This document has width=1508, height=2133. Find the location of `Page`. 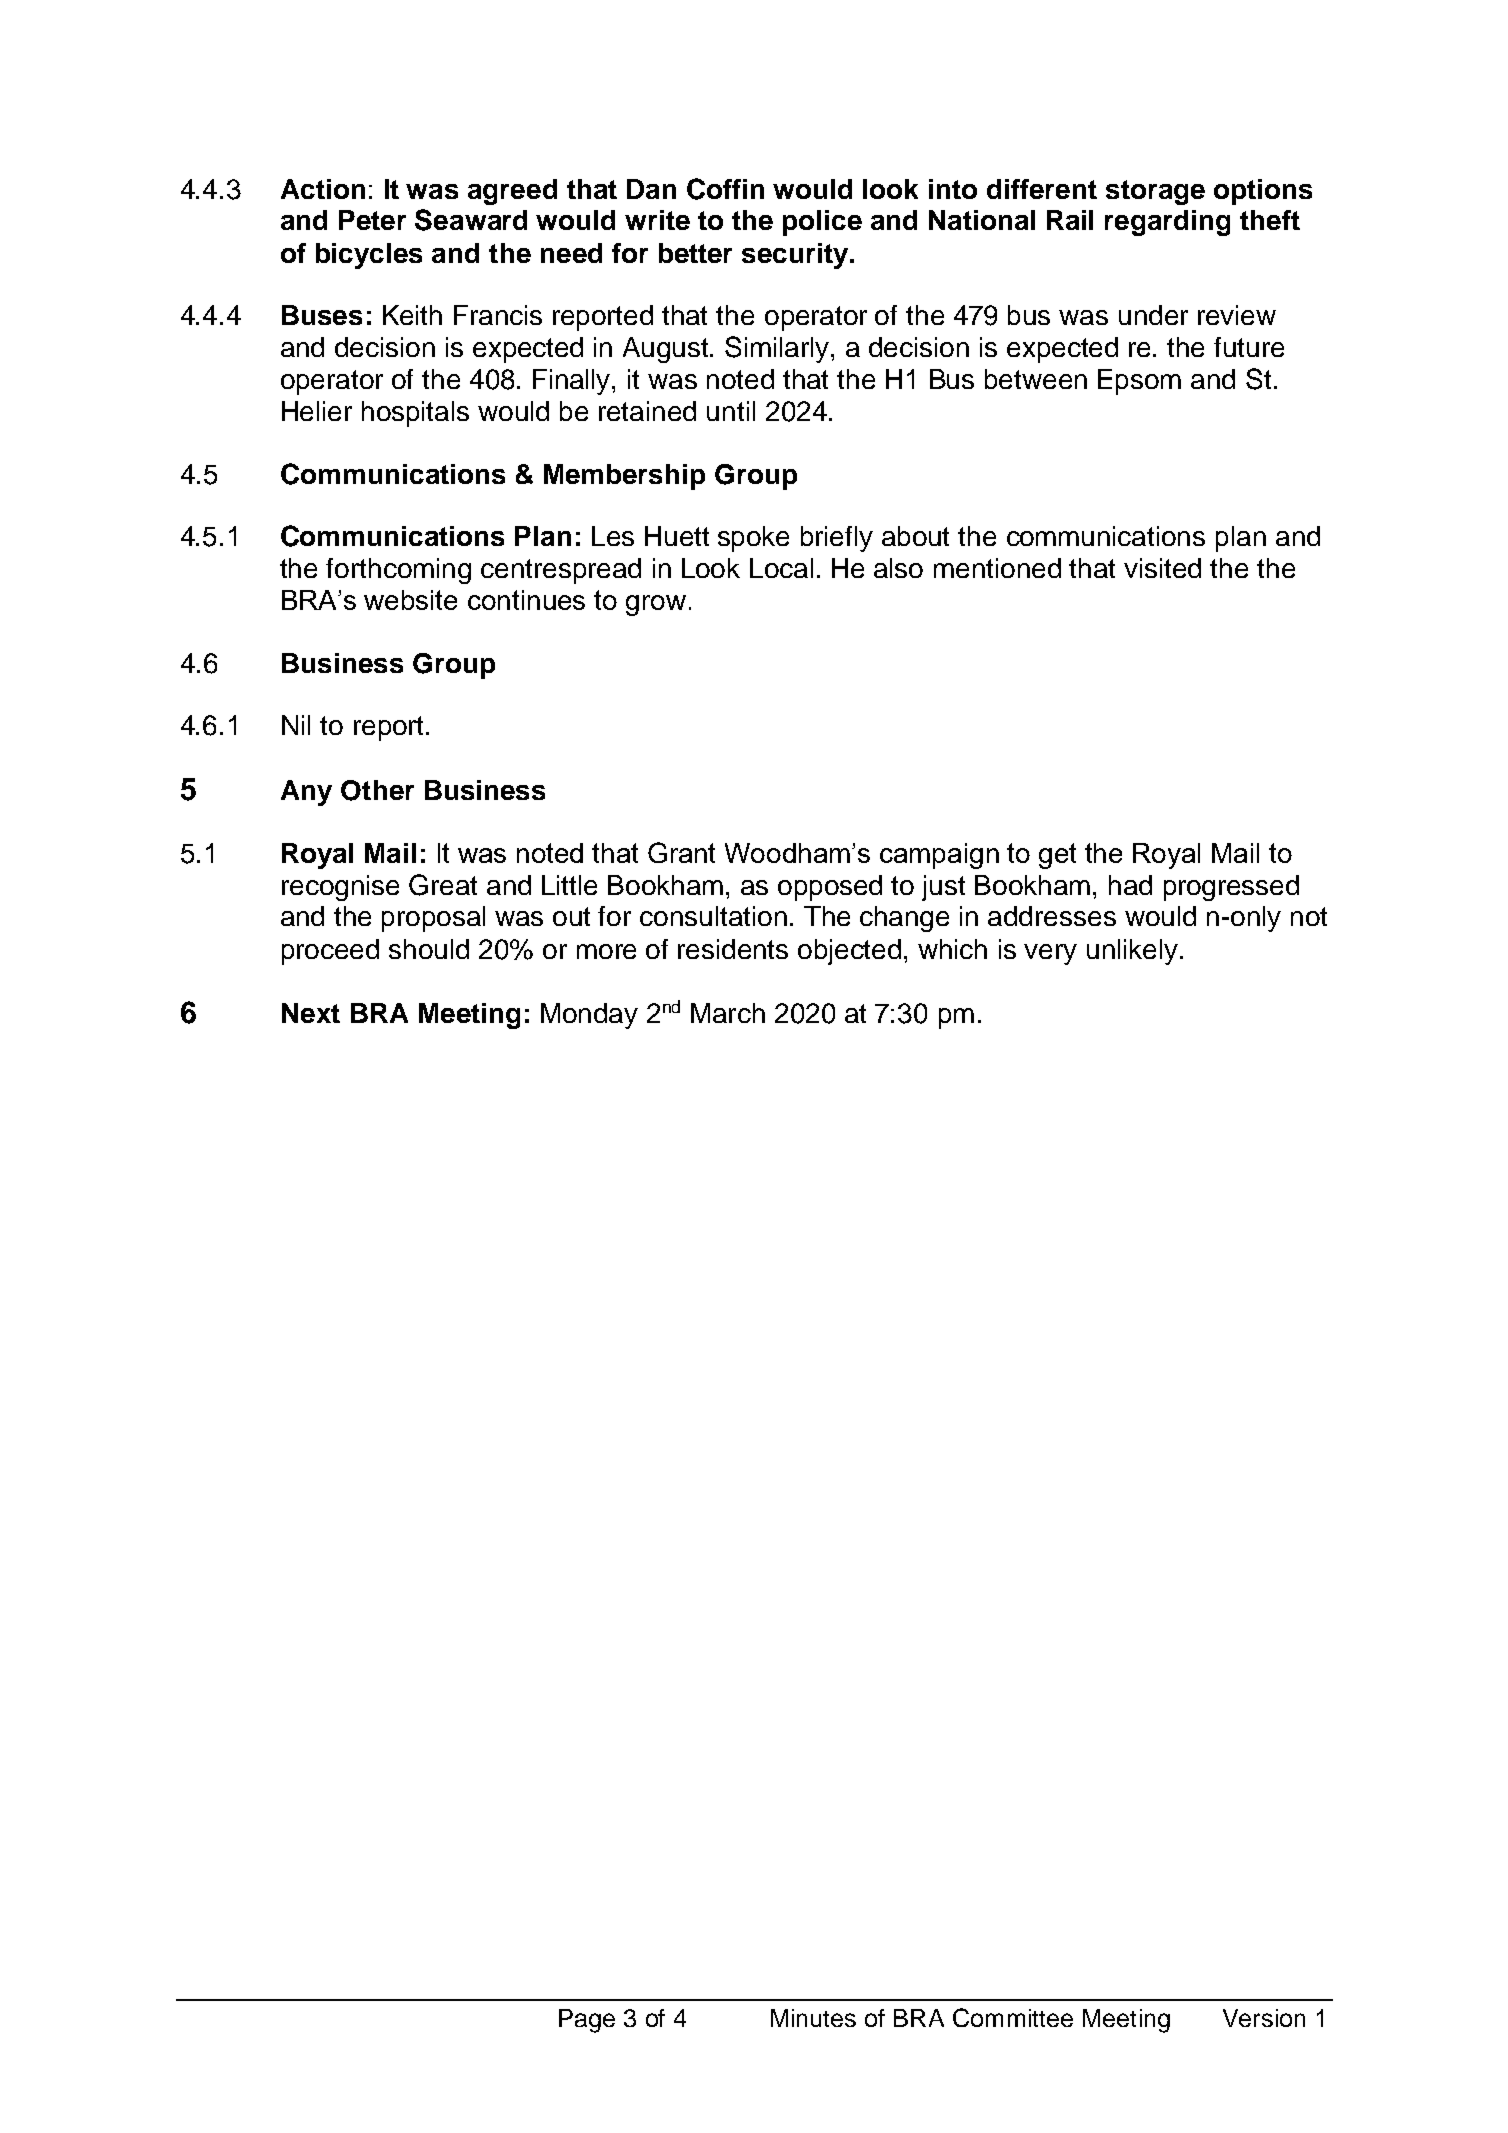

Page is located at coordinates (587, 2021).
